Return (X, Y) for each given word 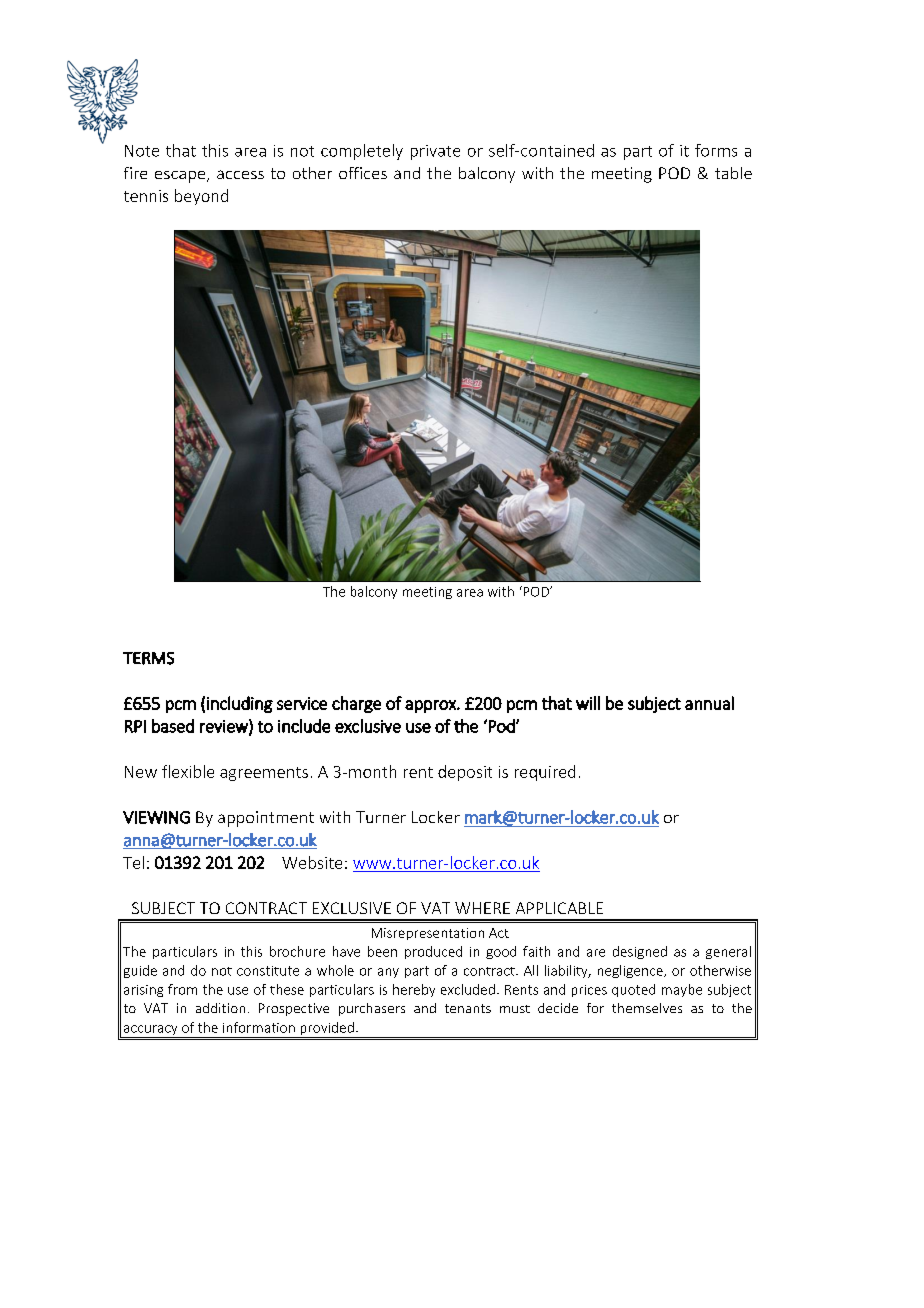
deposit (465, 773)
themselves (647, 1008)
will (588, 703)
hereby (414, 990)
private (435, 152)
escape (181, 177)
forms (716, 150)
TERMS (148, 658)
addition (220, 1008)
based (173, 726)
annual (709, 703)
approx (431, 706)
